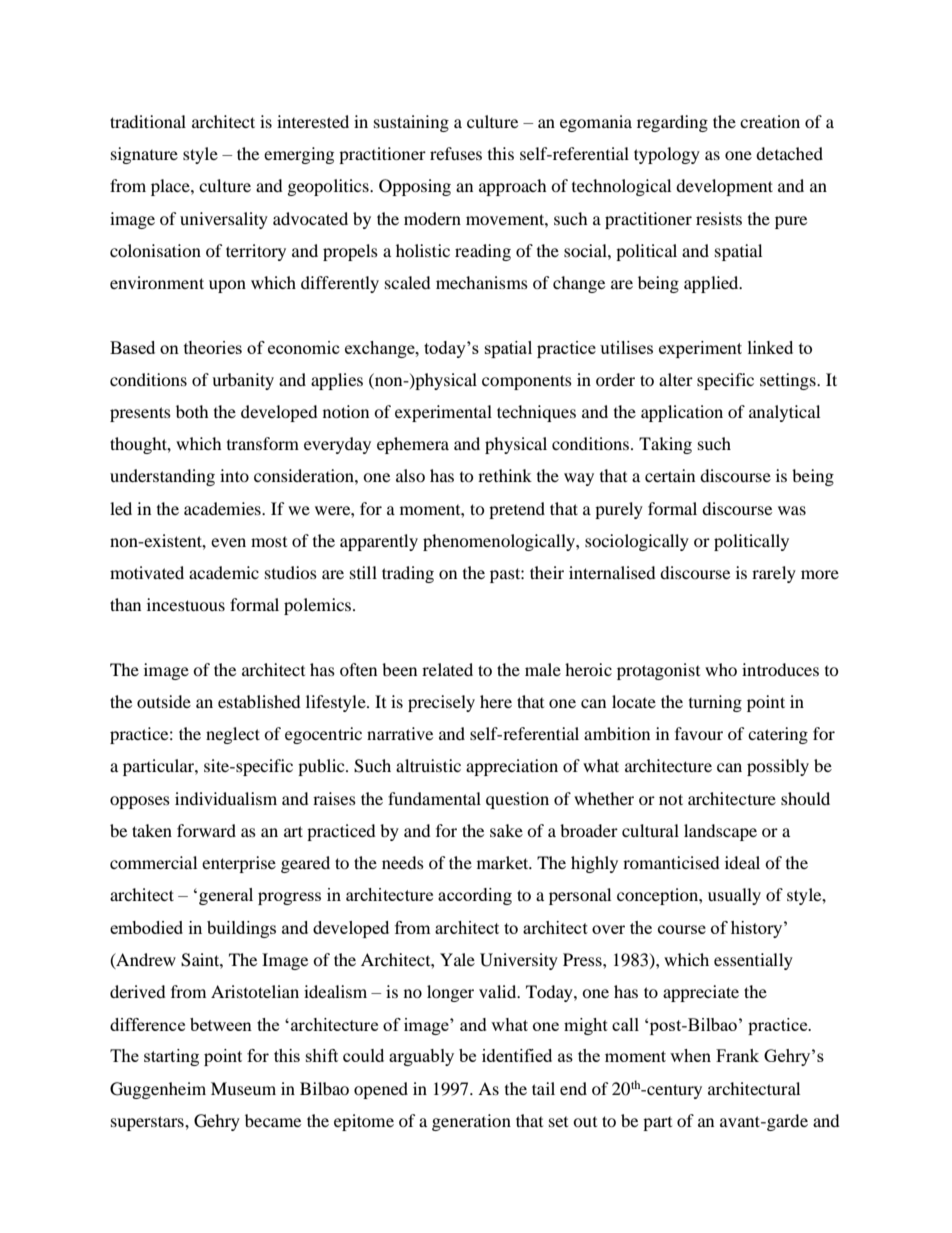 The width and height of the document is (952, 1233). I want to click on settings, so click(789, 381).
